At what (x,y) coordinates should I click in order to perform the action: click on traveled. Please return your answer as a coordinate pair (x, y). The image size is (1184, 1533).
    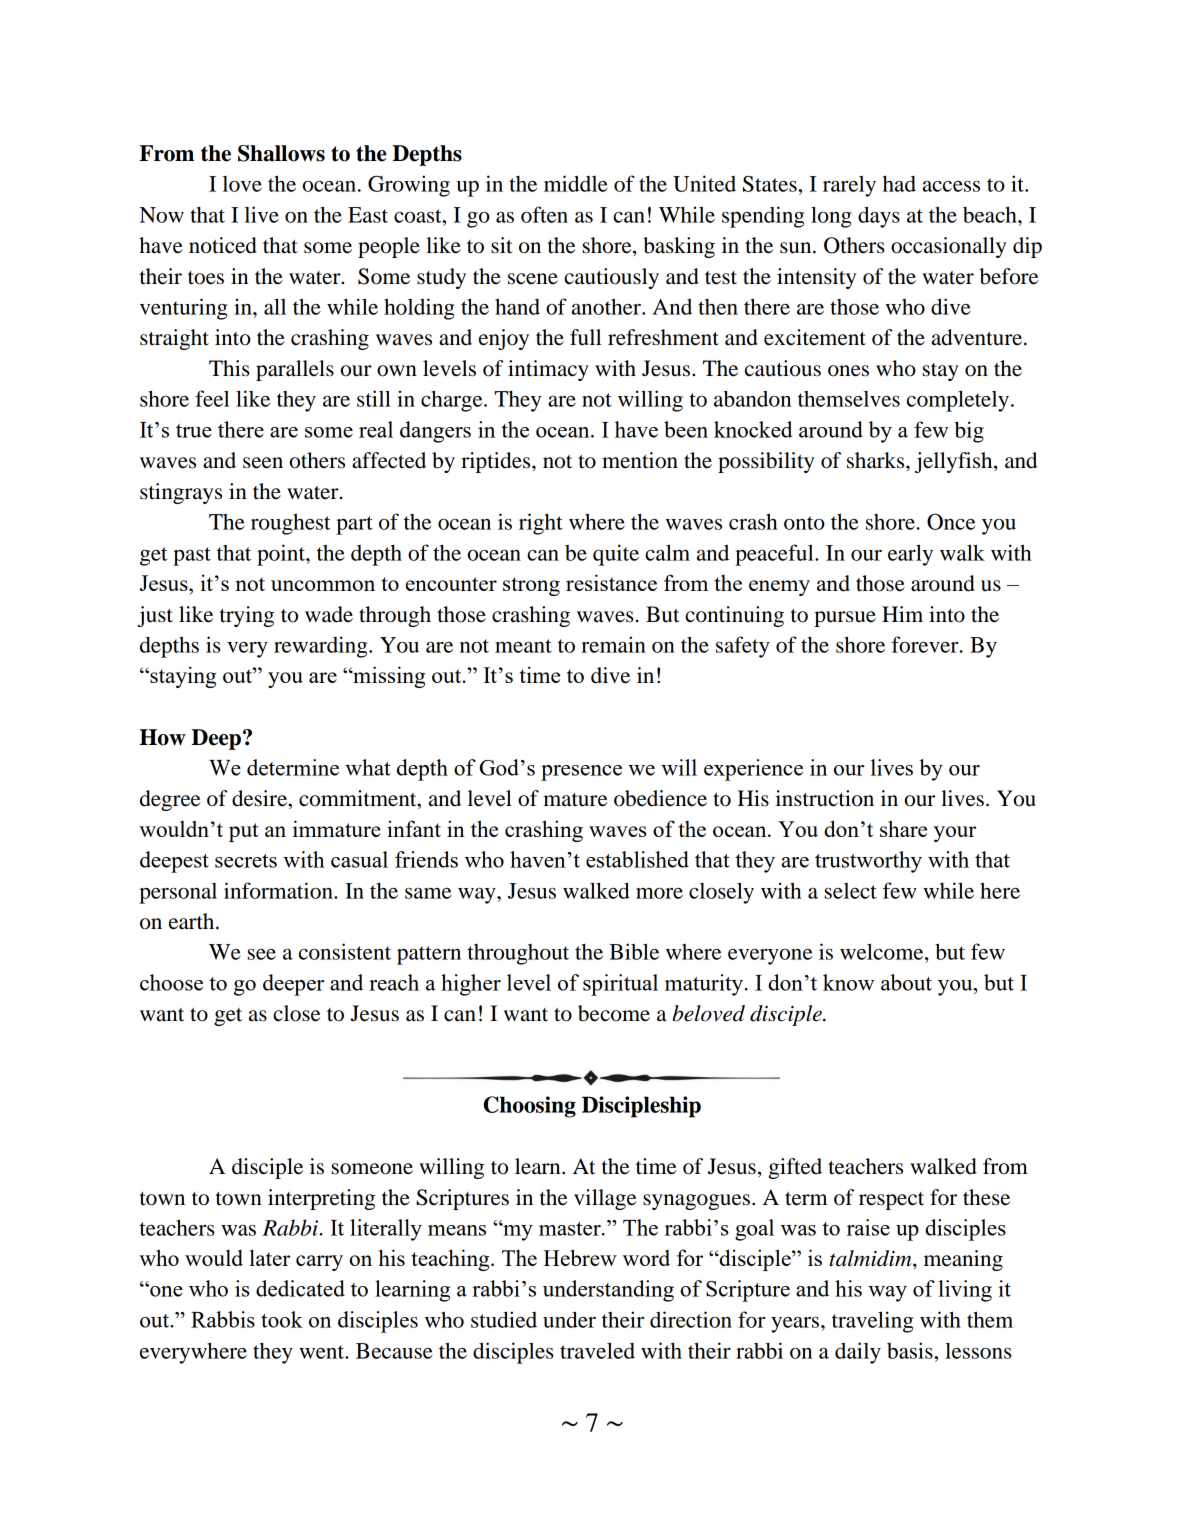
    Looking at the image, I should click on (597, 1350).
